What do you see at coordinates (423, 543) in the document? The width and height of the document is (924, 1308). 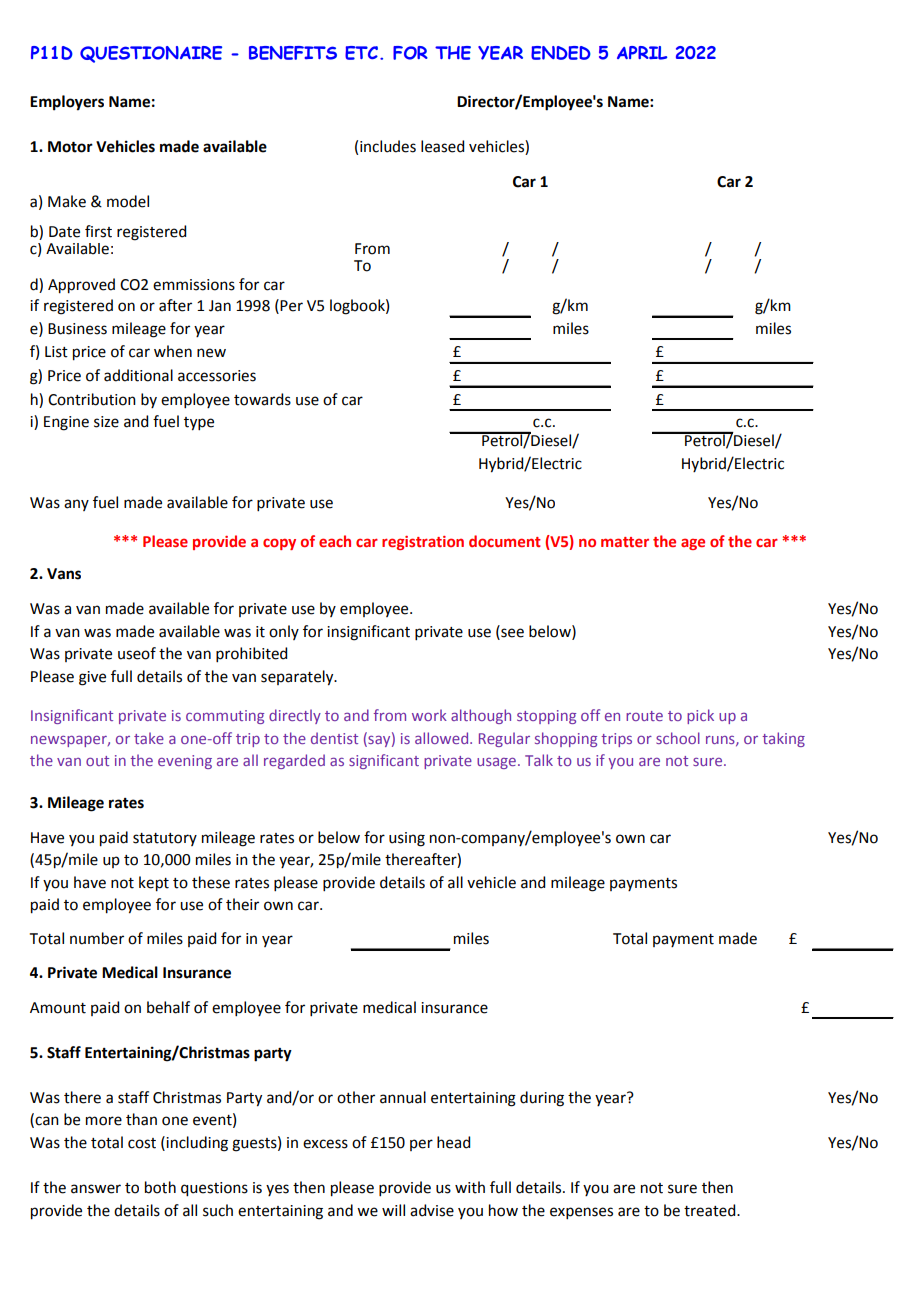 I see `registration` at bounding box center [423, 543].
